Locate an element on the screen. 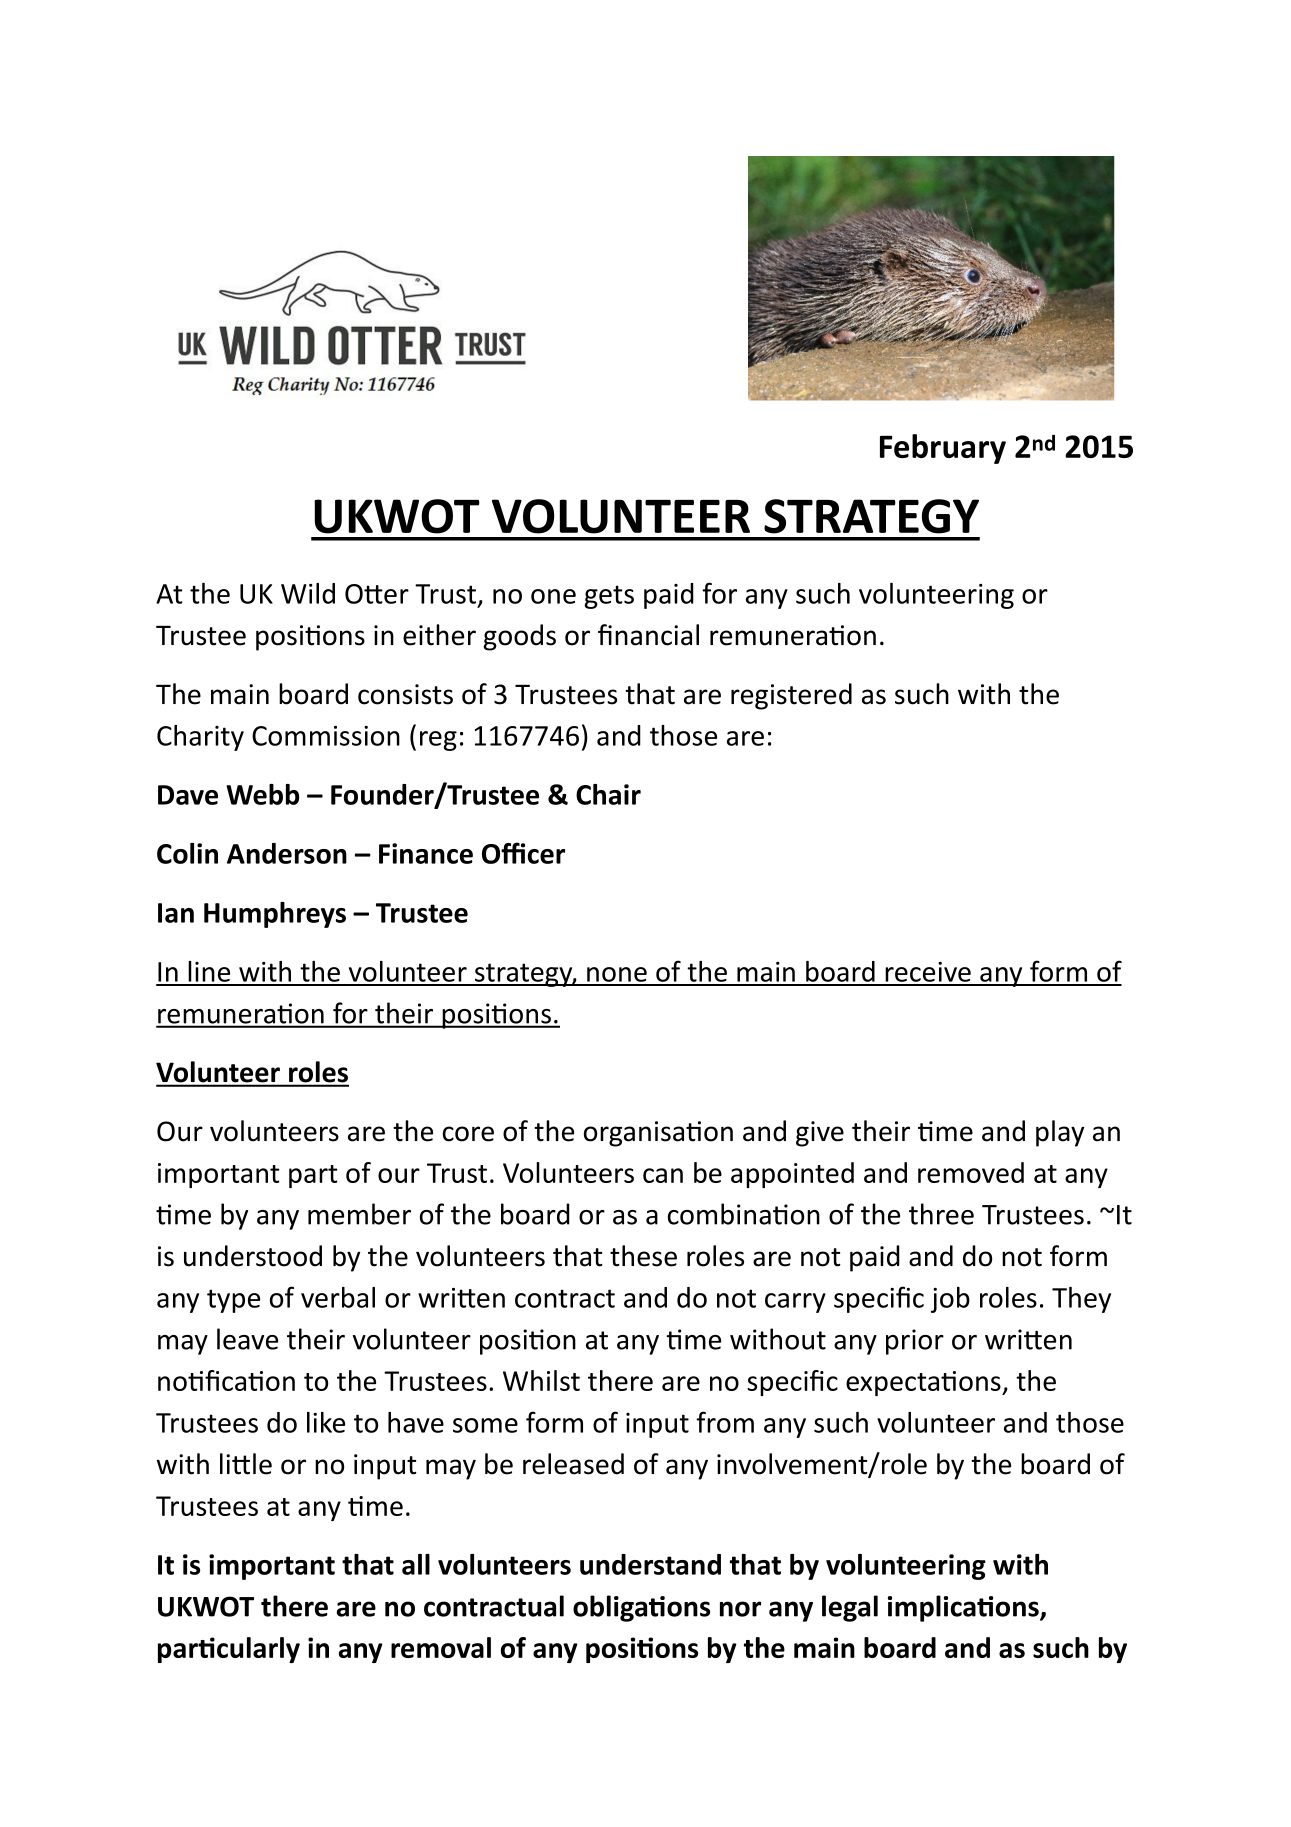  all is located at coordinates (416, 1564).
